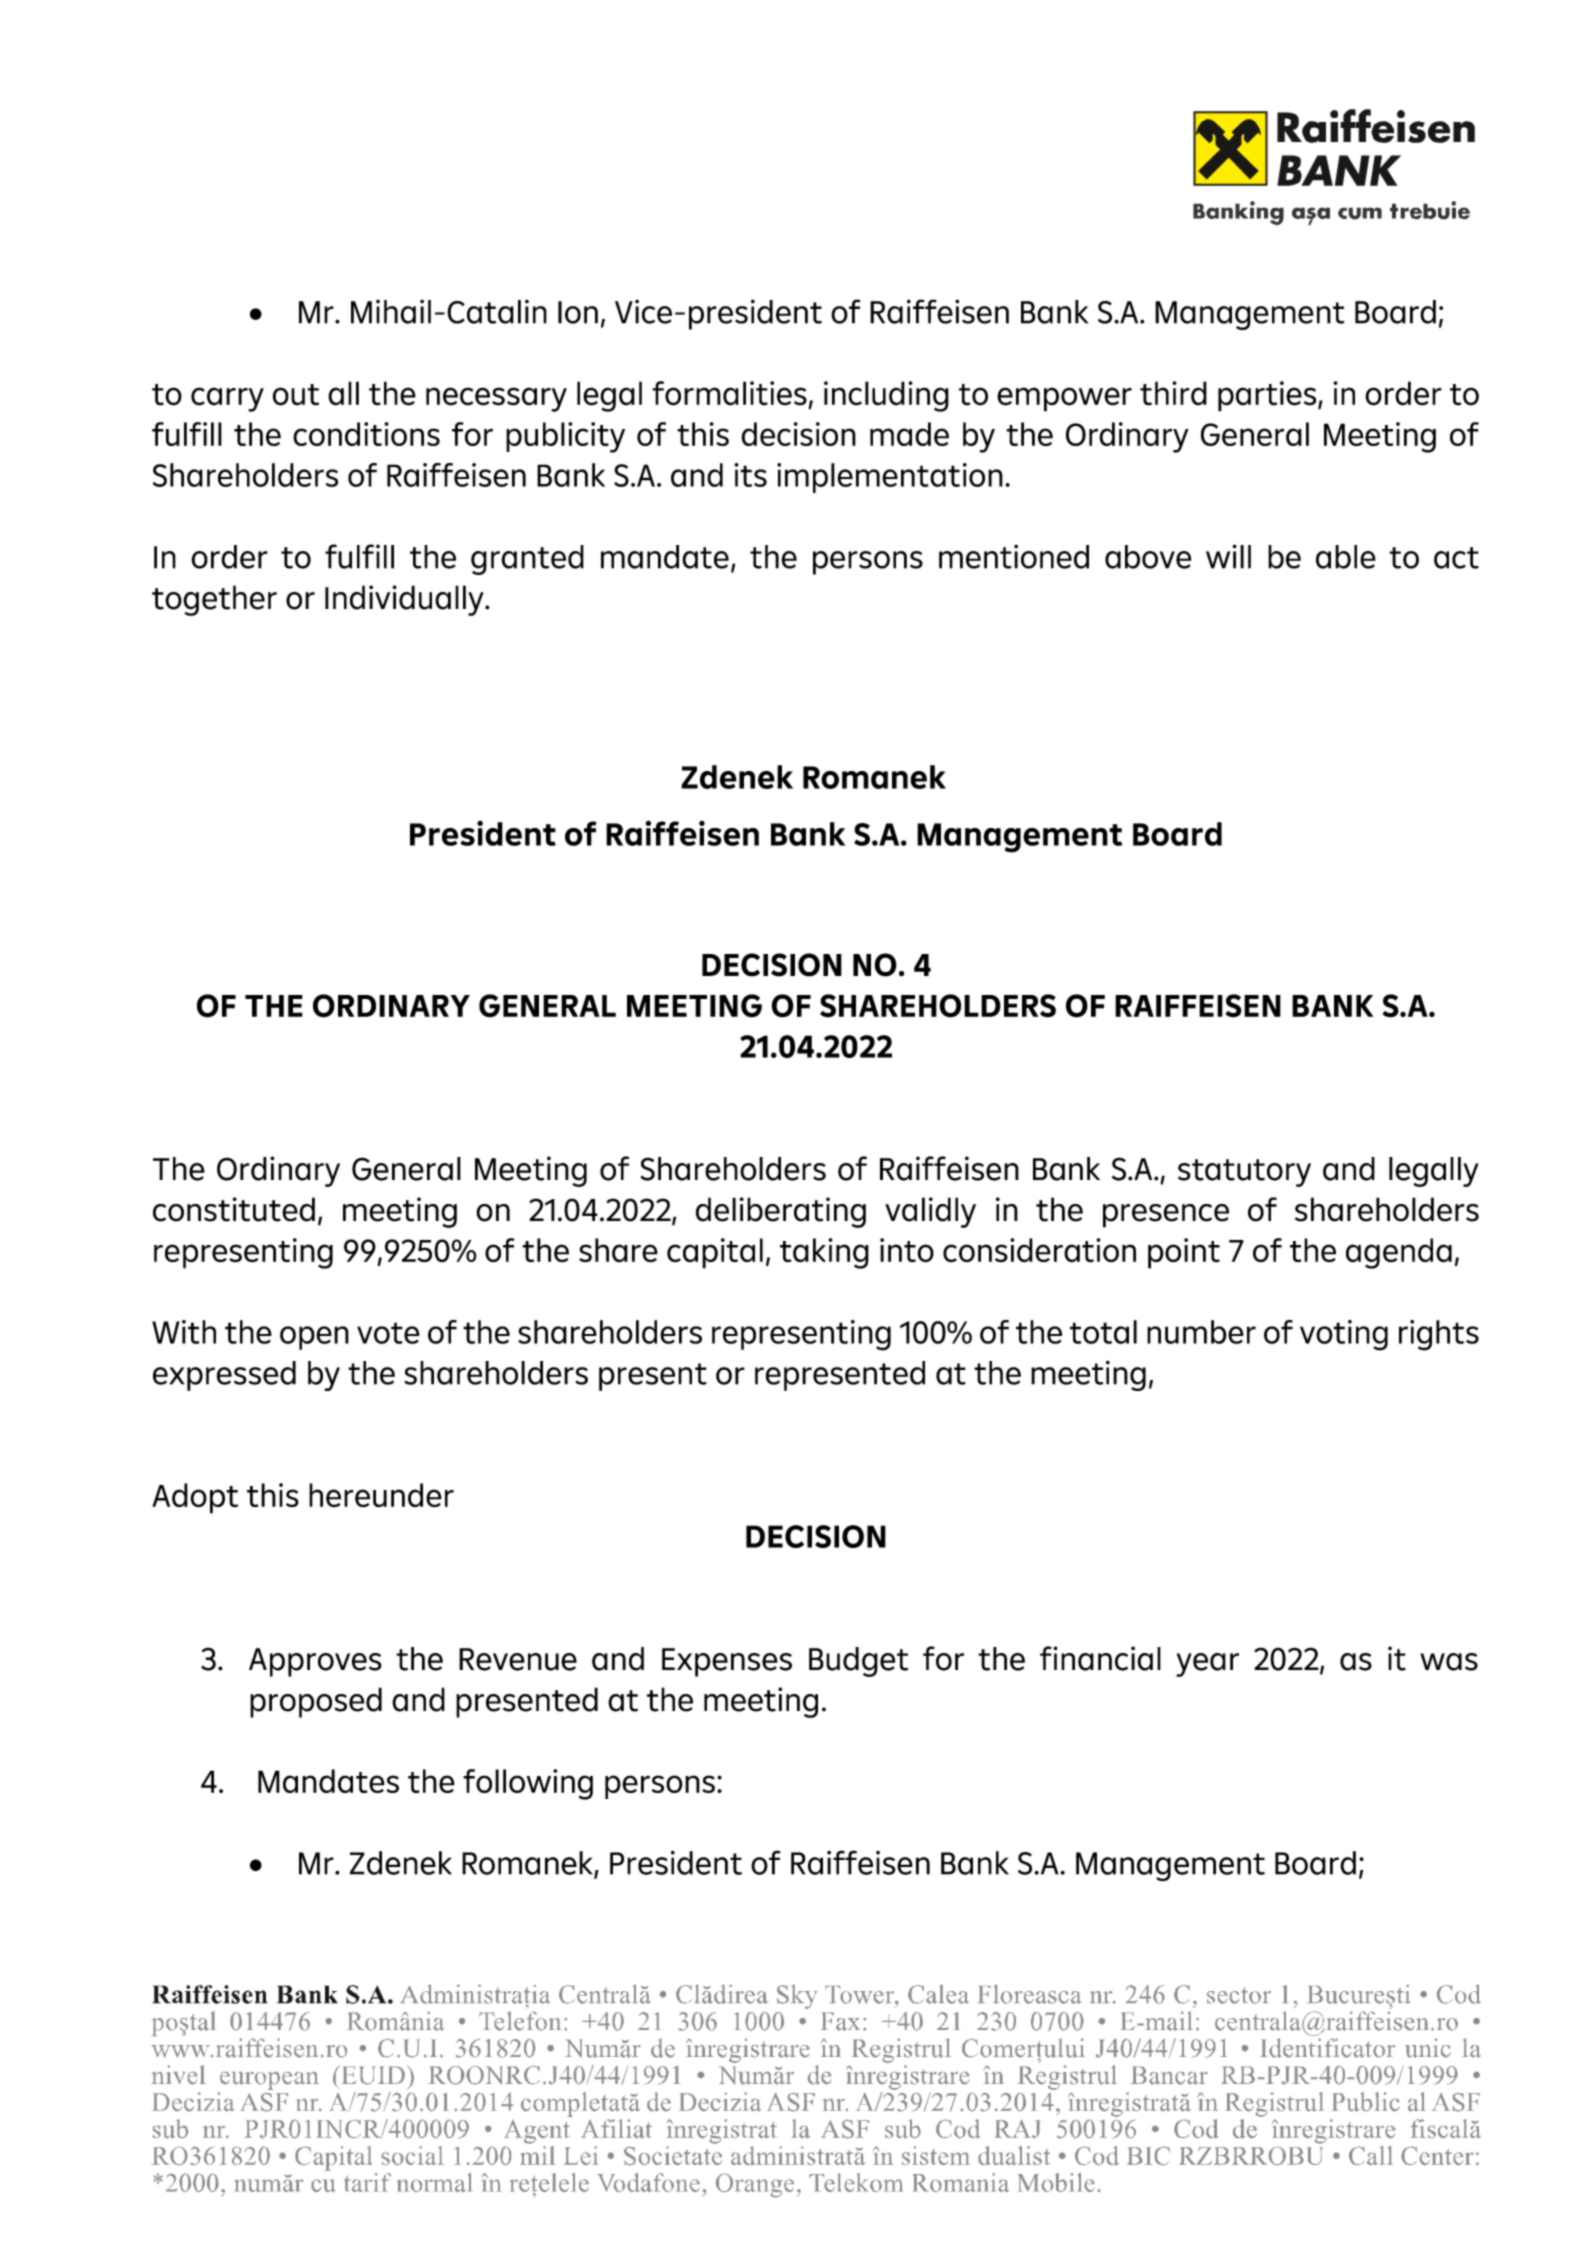  I want to click on statutory, so click(1244, 1173).
